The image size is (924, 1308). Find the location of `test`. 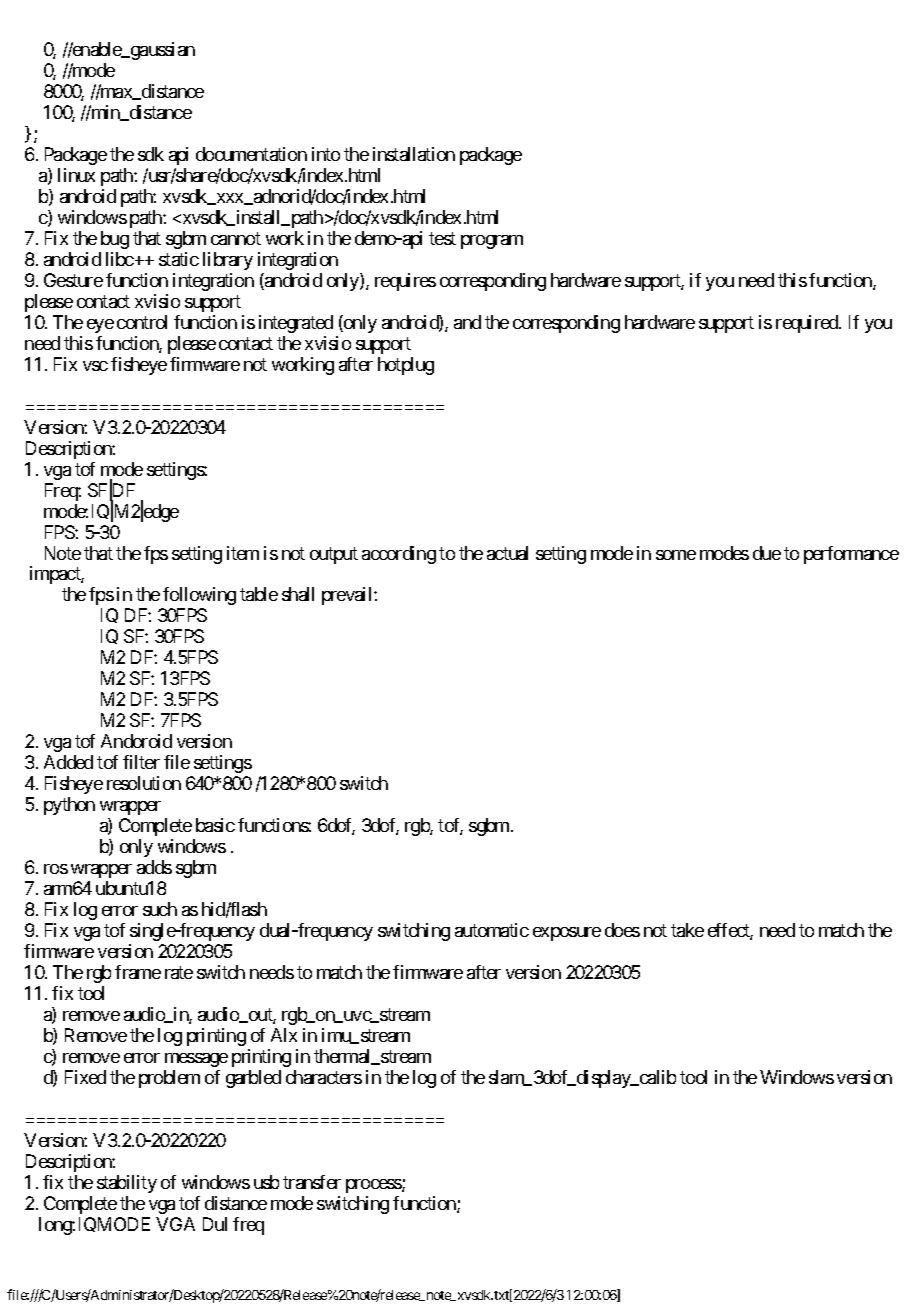

test is located at coordinates (442, 238).
